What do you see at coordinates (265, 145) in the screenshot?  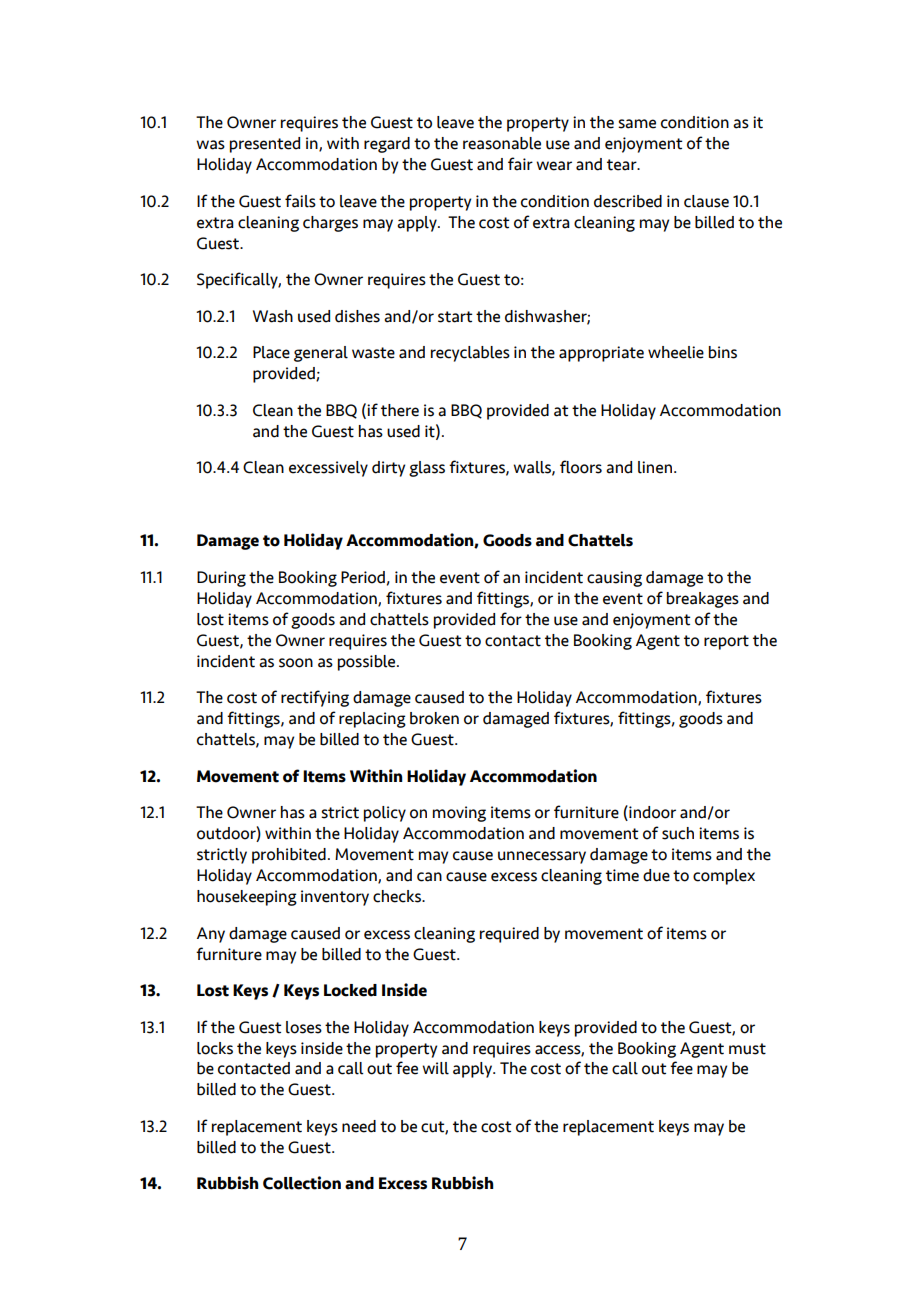 I see `presented` at bounding box center [265, 145].
